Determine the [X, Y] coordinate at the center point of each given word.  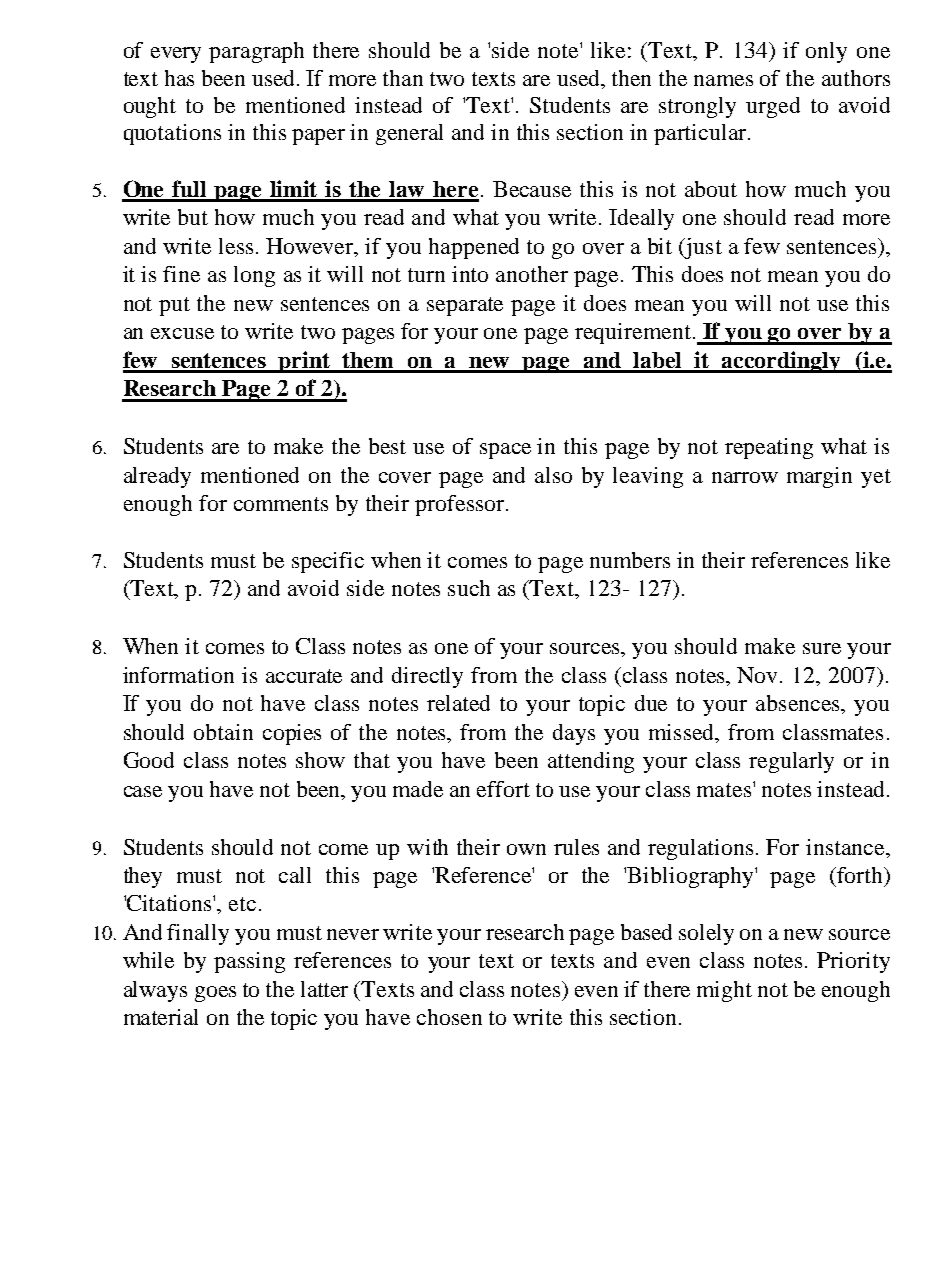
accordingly [781, 362]
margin [819, 477]
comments [281, 504]
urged [773, 107]
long [254, 276]
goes [215, 994]
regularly [791, 762]
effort [503, 789]
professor [461, 505]
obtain [223, 732]
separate [465, 306]
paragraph [256, 52]
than [403, 78]
